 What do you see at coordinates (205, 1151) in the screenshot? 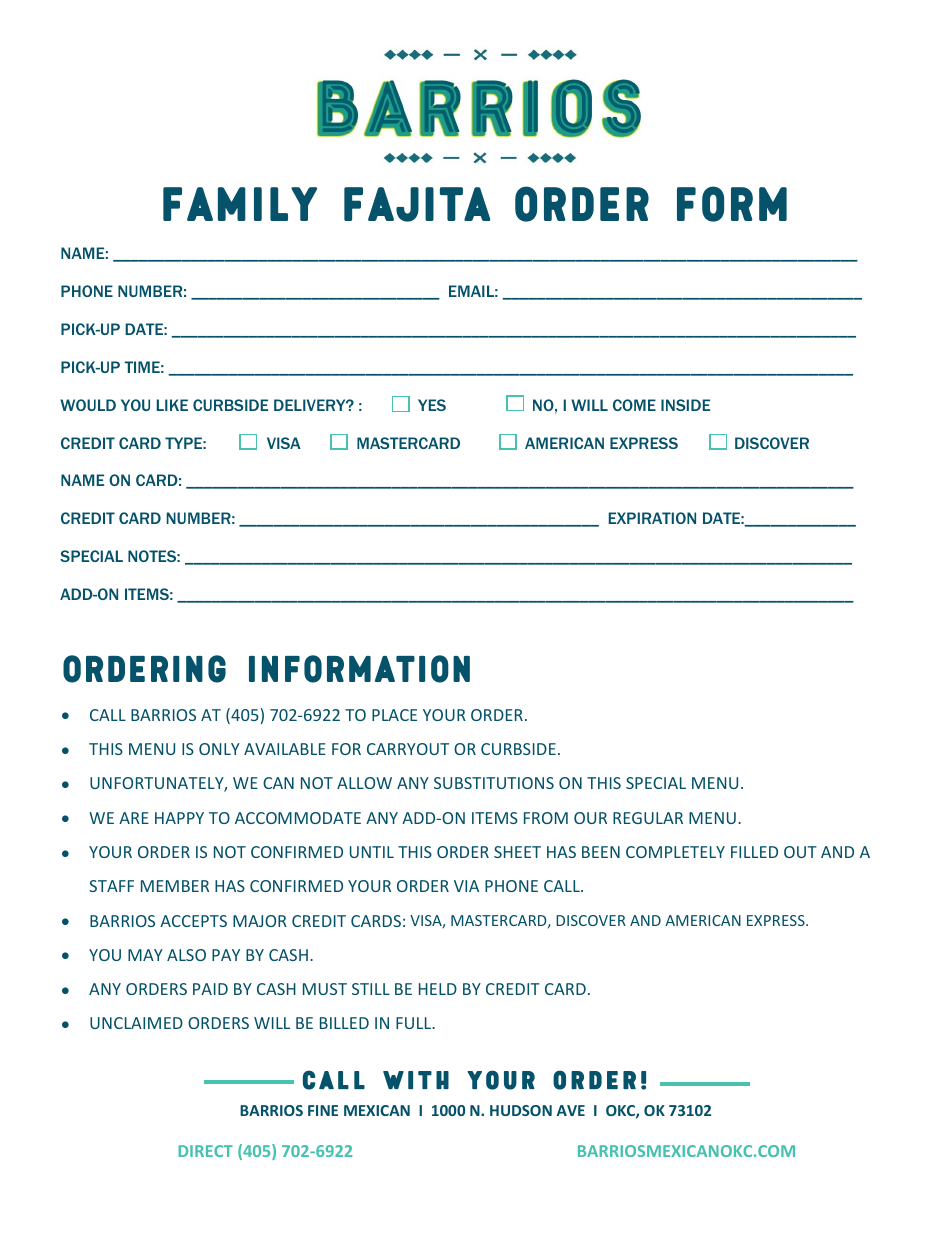
I see `DIRECT` at bounding box center [205, 1151].
